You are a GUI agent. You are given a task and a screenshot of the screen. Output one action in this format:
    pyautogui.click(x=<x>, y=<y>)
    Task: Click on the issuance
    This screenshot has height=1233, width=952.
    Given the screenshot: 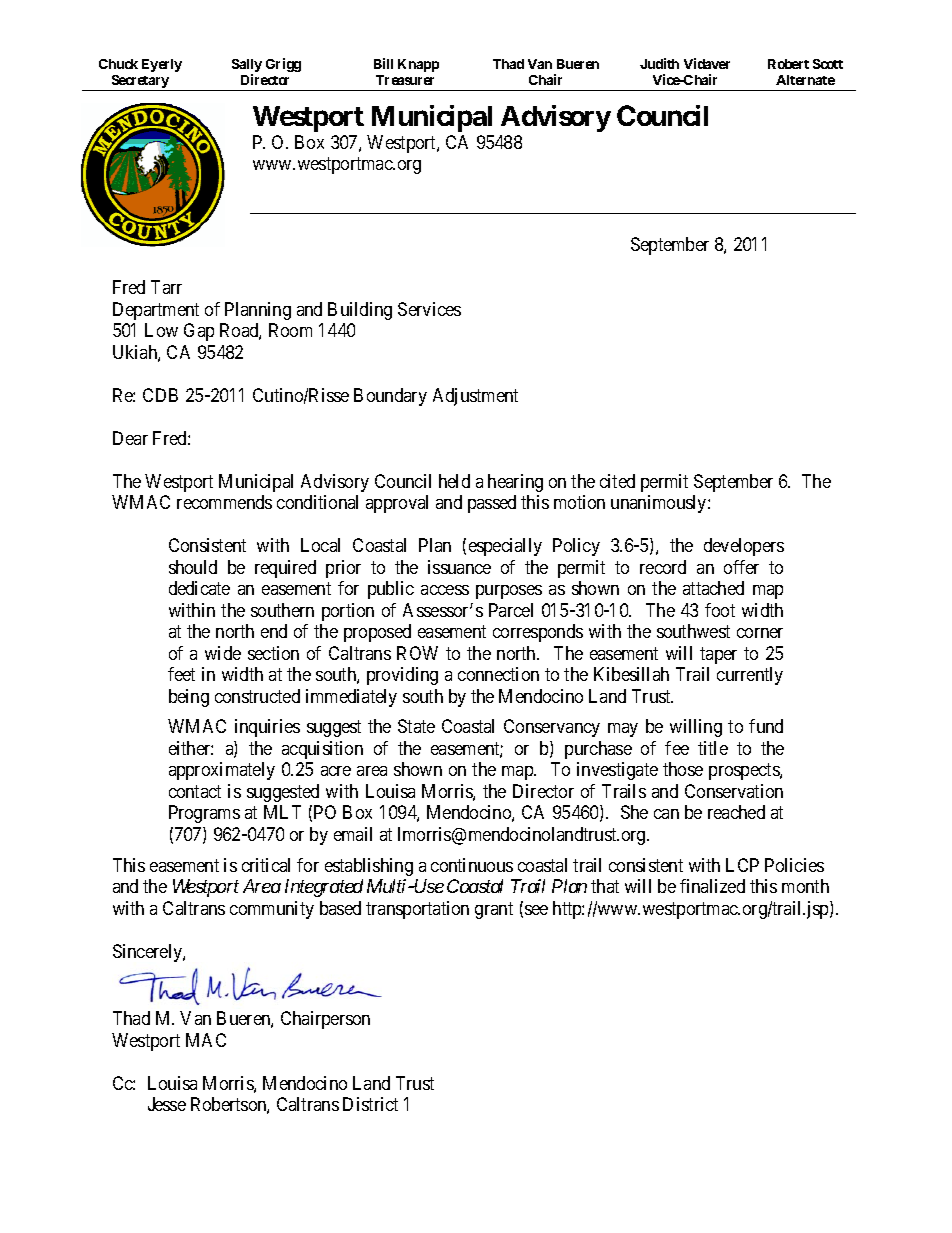 What is the action you would take?
    pyautogui.click(x=459, y=567)
